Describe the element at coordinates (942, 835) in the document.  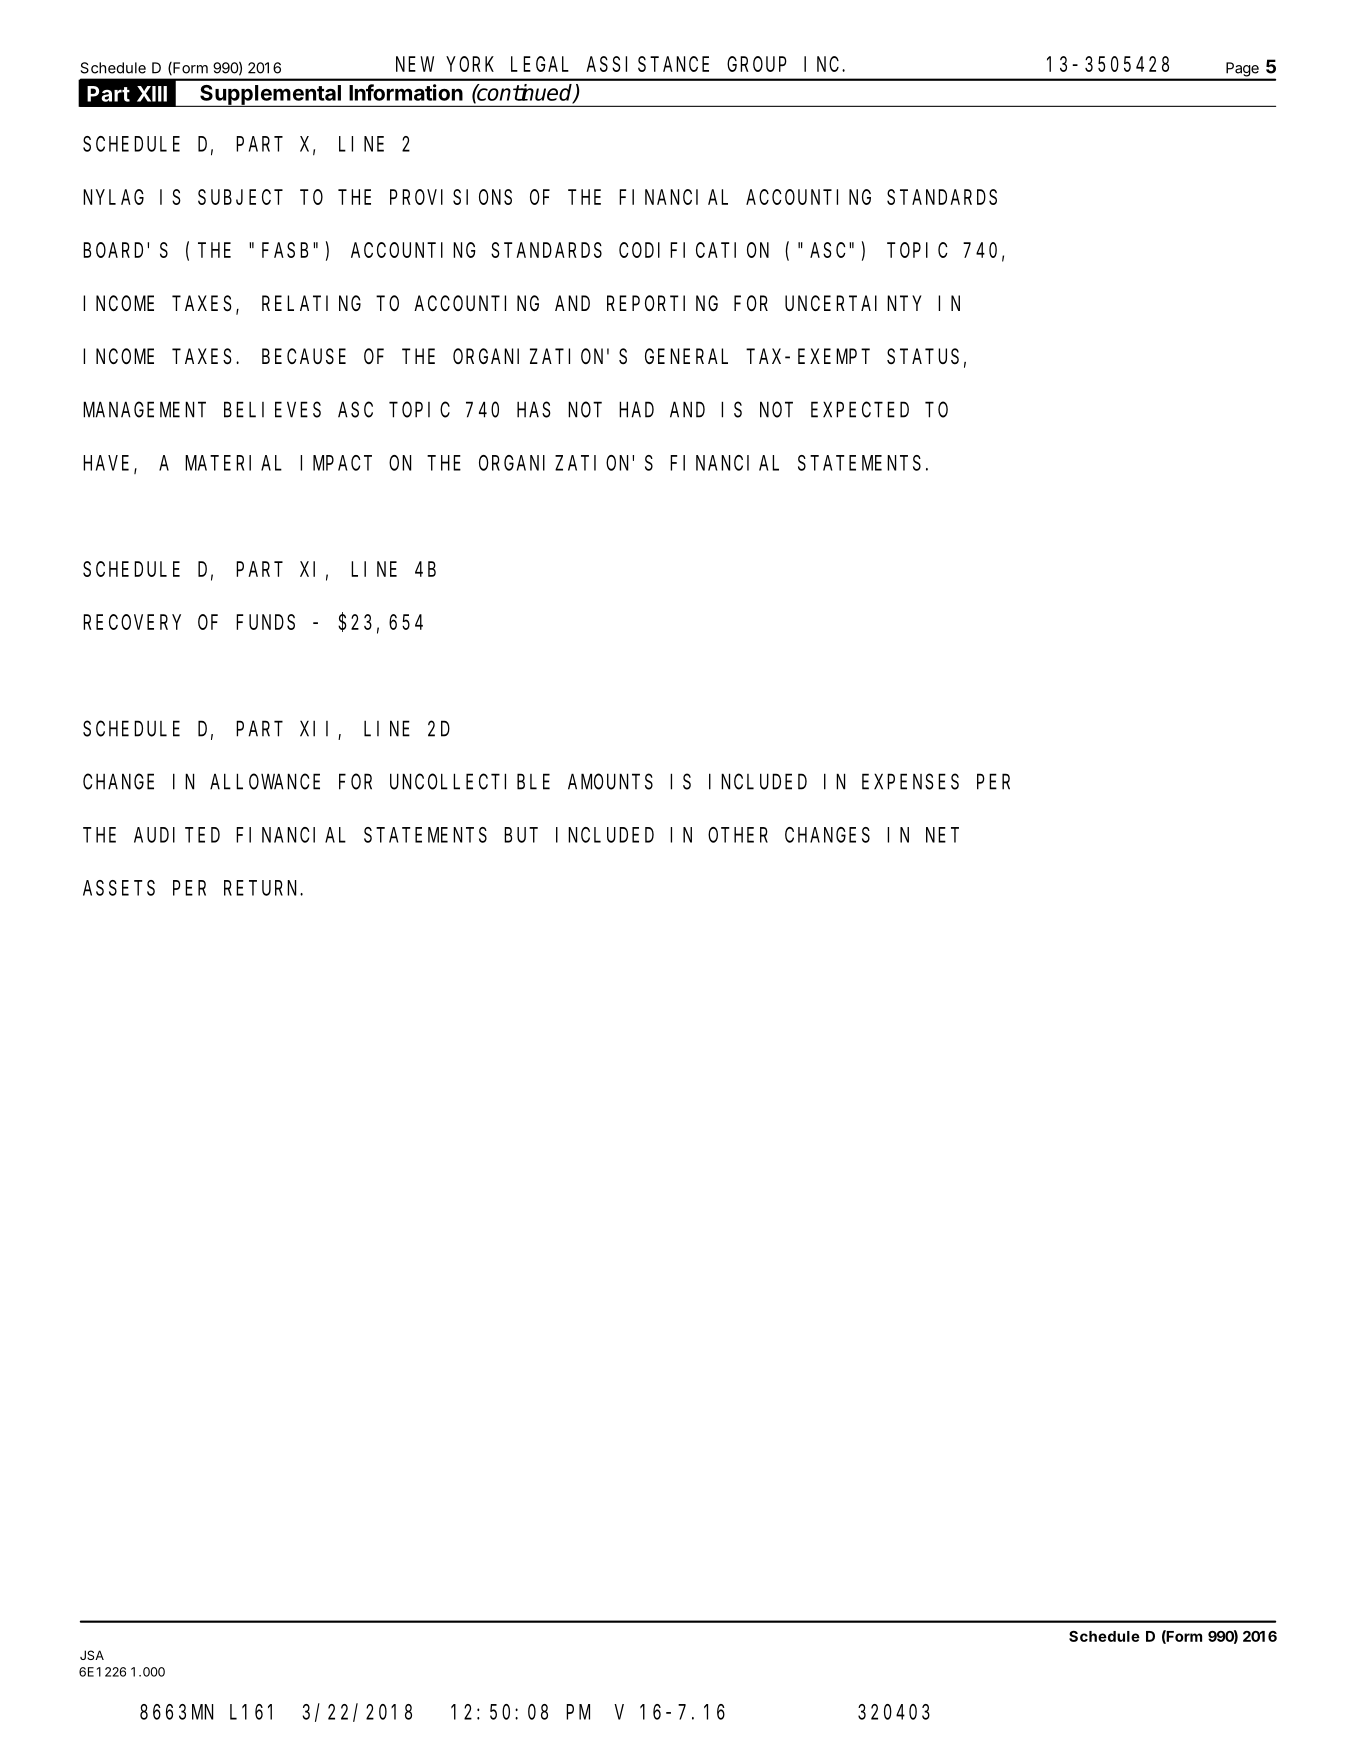
I see `NET` at that location.
